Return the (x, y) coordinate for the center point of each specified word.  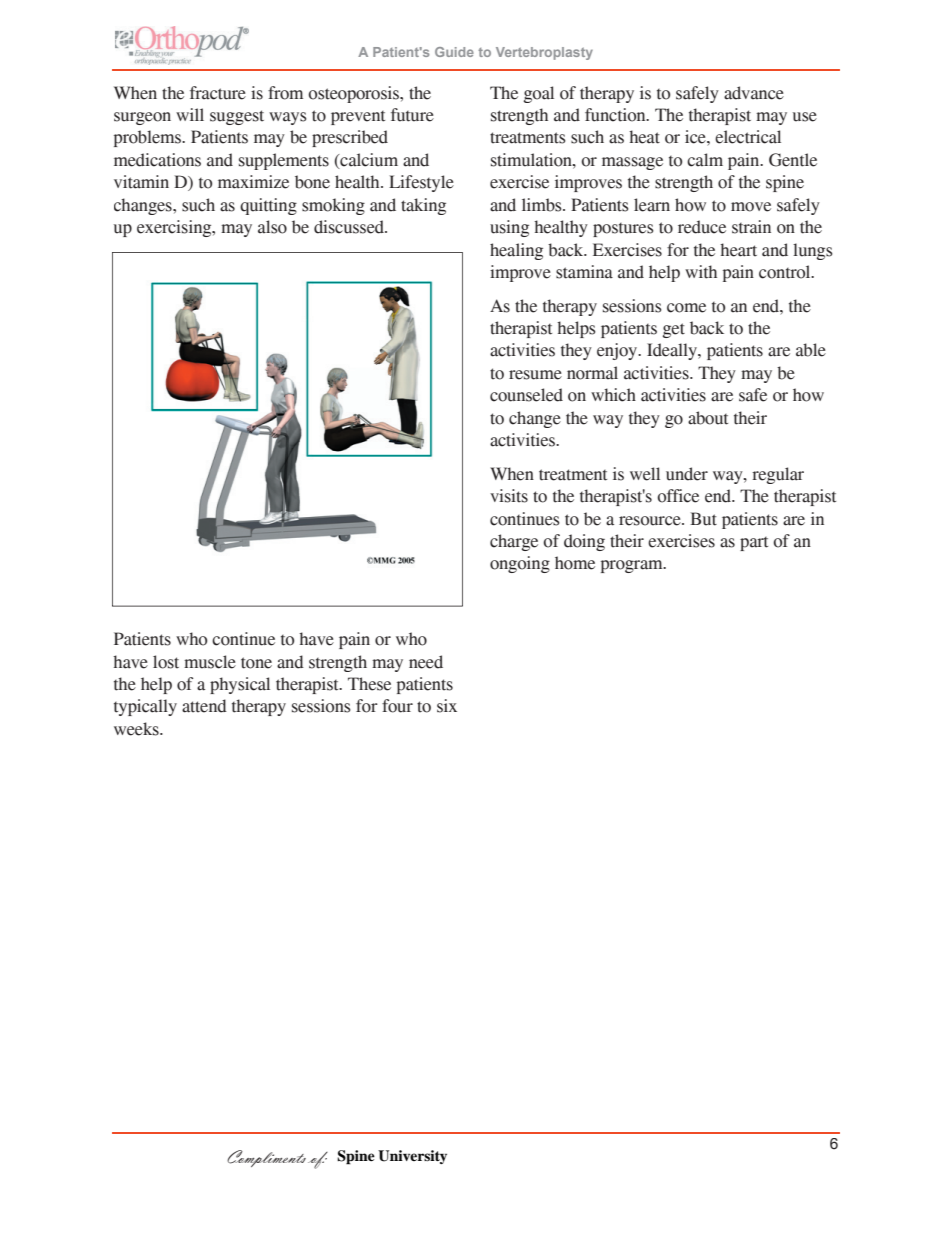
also (272, 227)
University (412, 1157)
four (397, 706)
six (447, 706)
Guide (454, 52)
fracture (218, 93)
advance (754, 93)
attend (204, 706)
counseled (526, 395)
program (633, 566)
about (708, 418)
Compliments (266, 1158)
